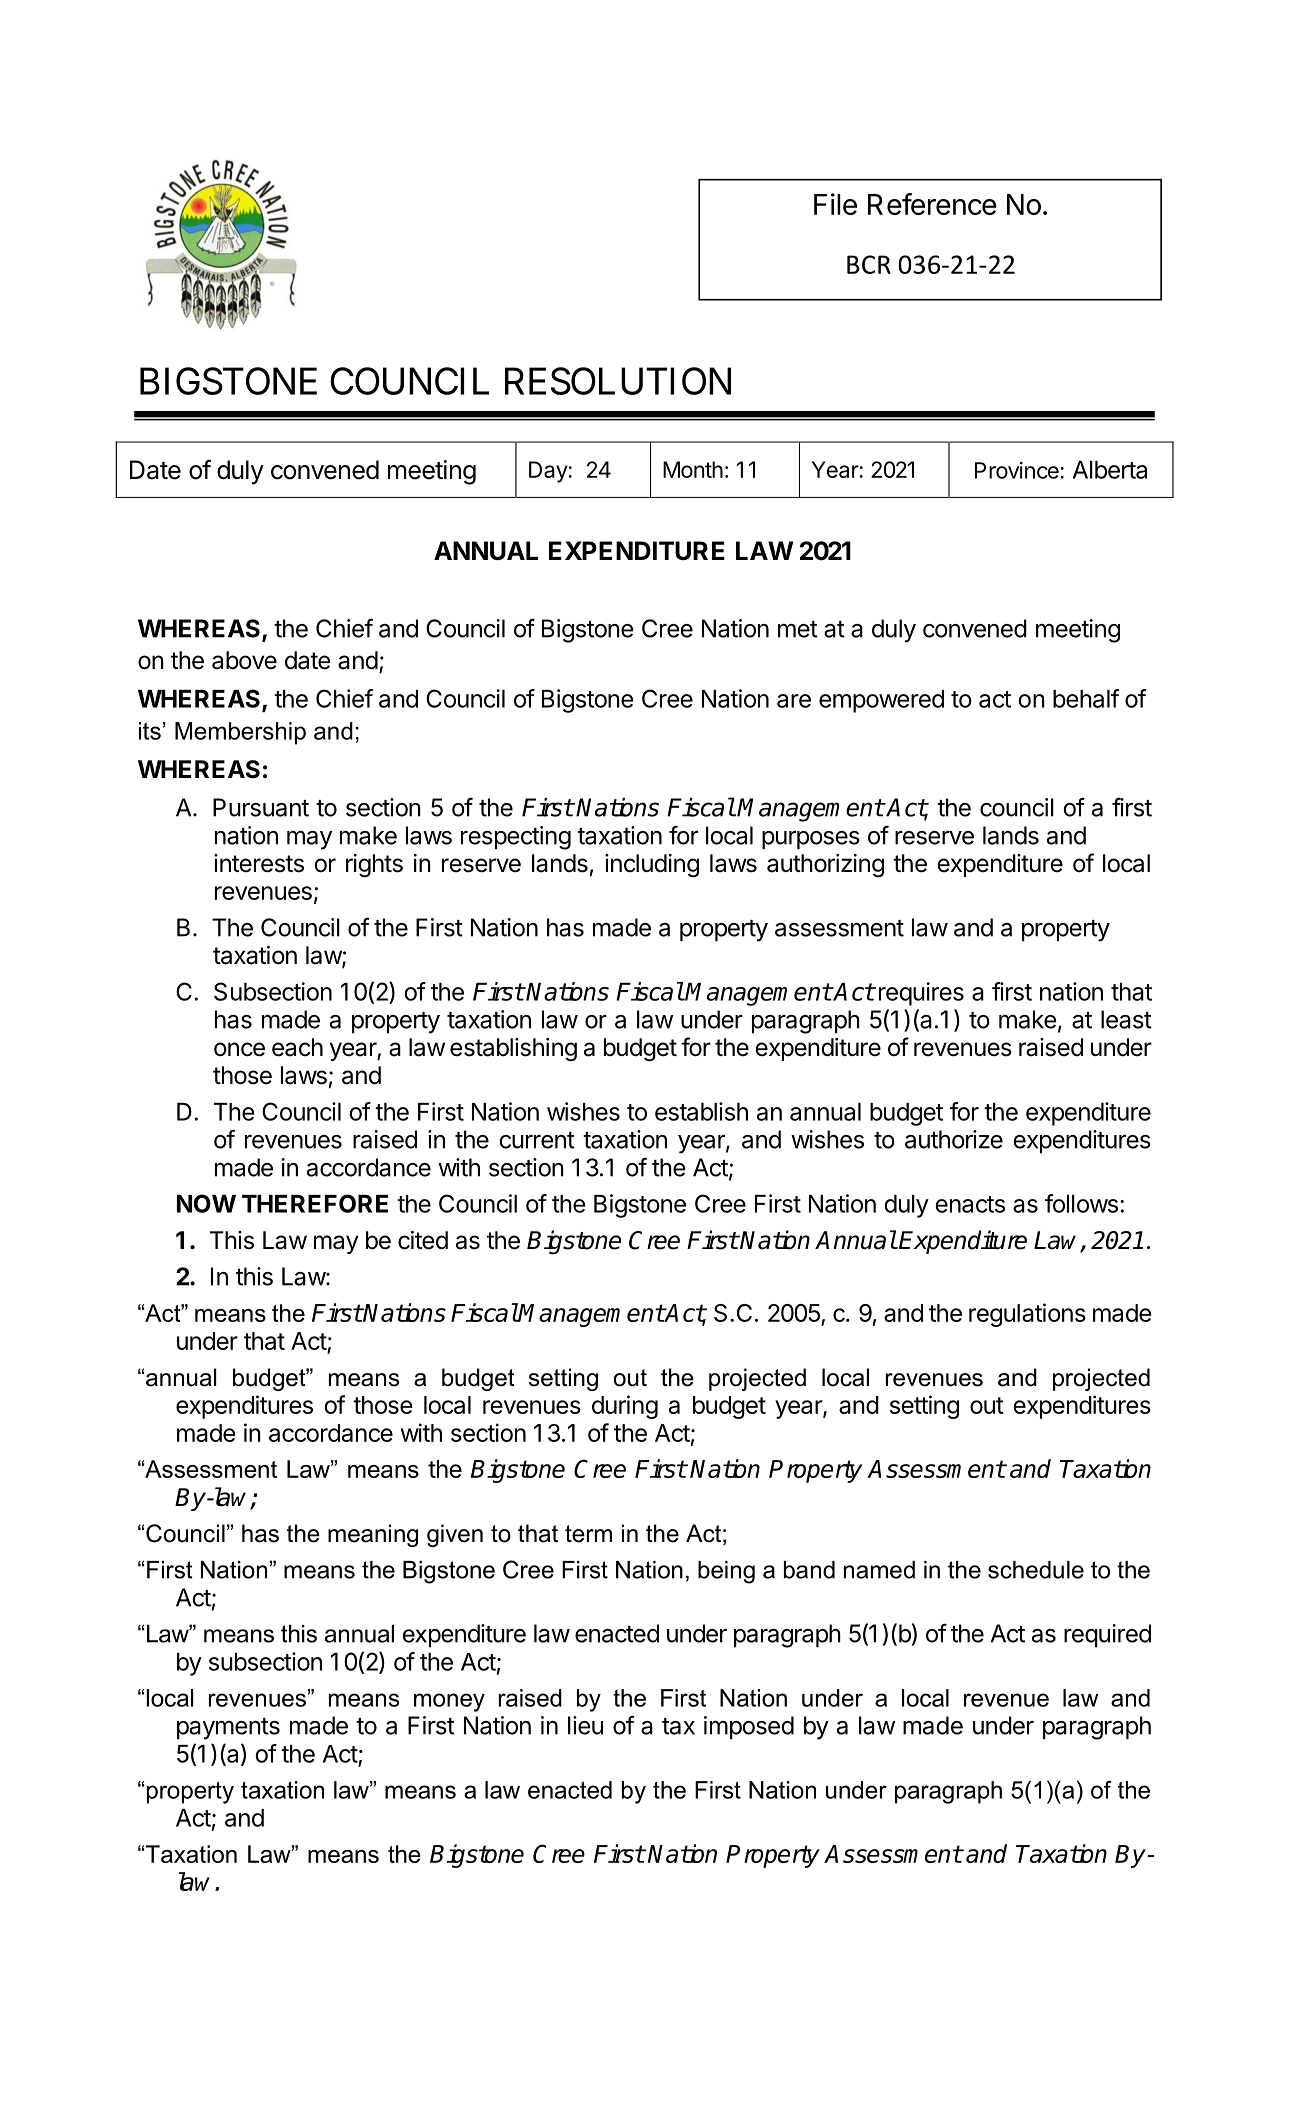 The height and width of the screenshot is (2123, 1289). I want to click on requires, so click(921, 994).
